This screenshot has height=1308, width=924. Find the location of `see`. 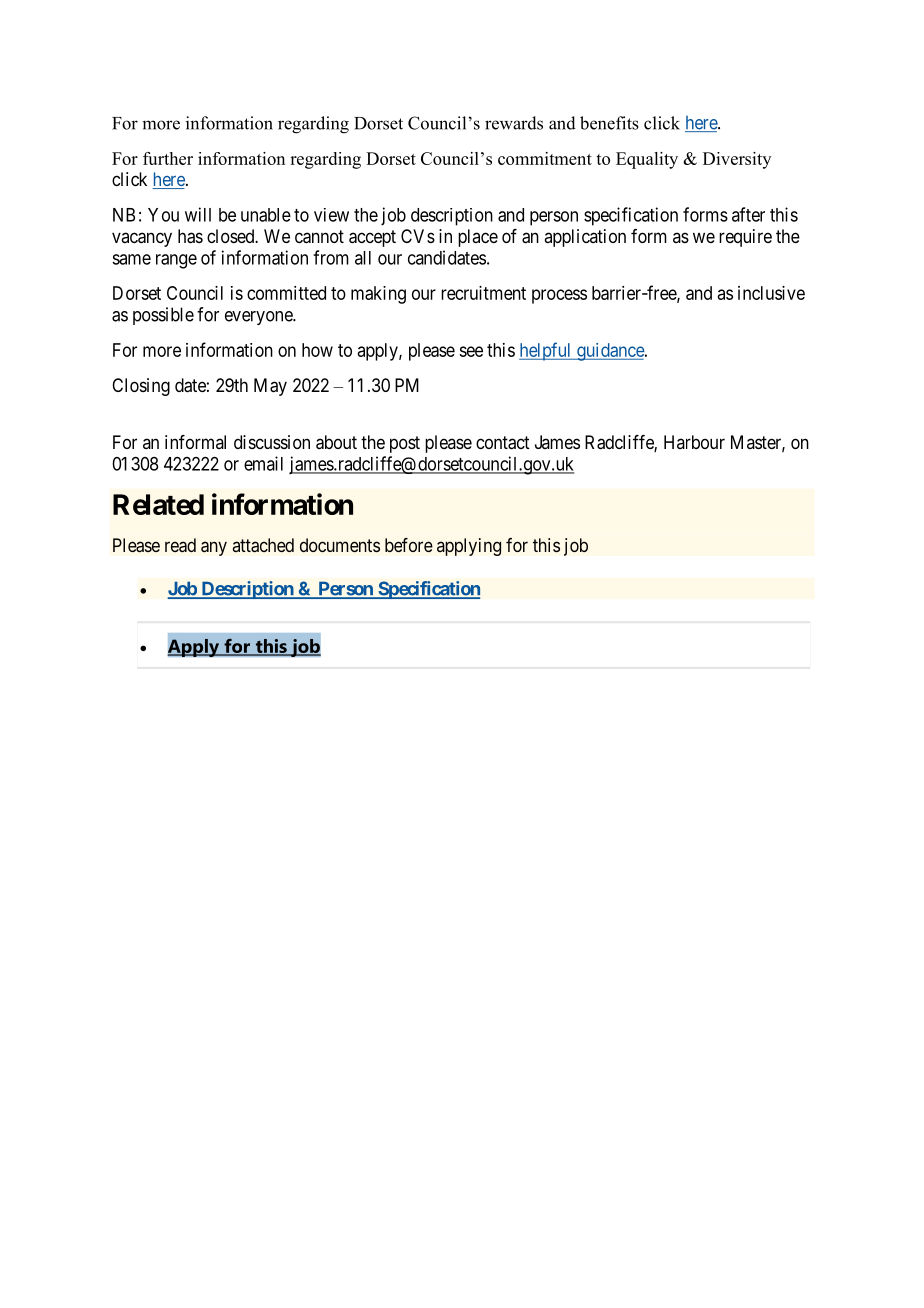

see is located at coordinates (471, 351).
